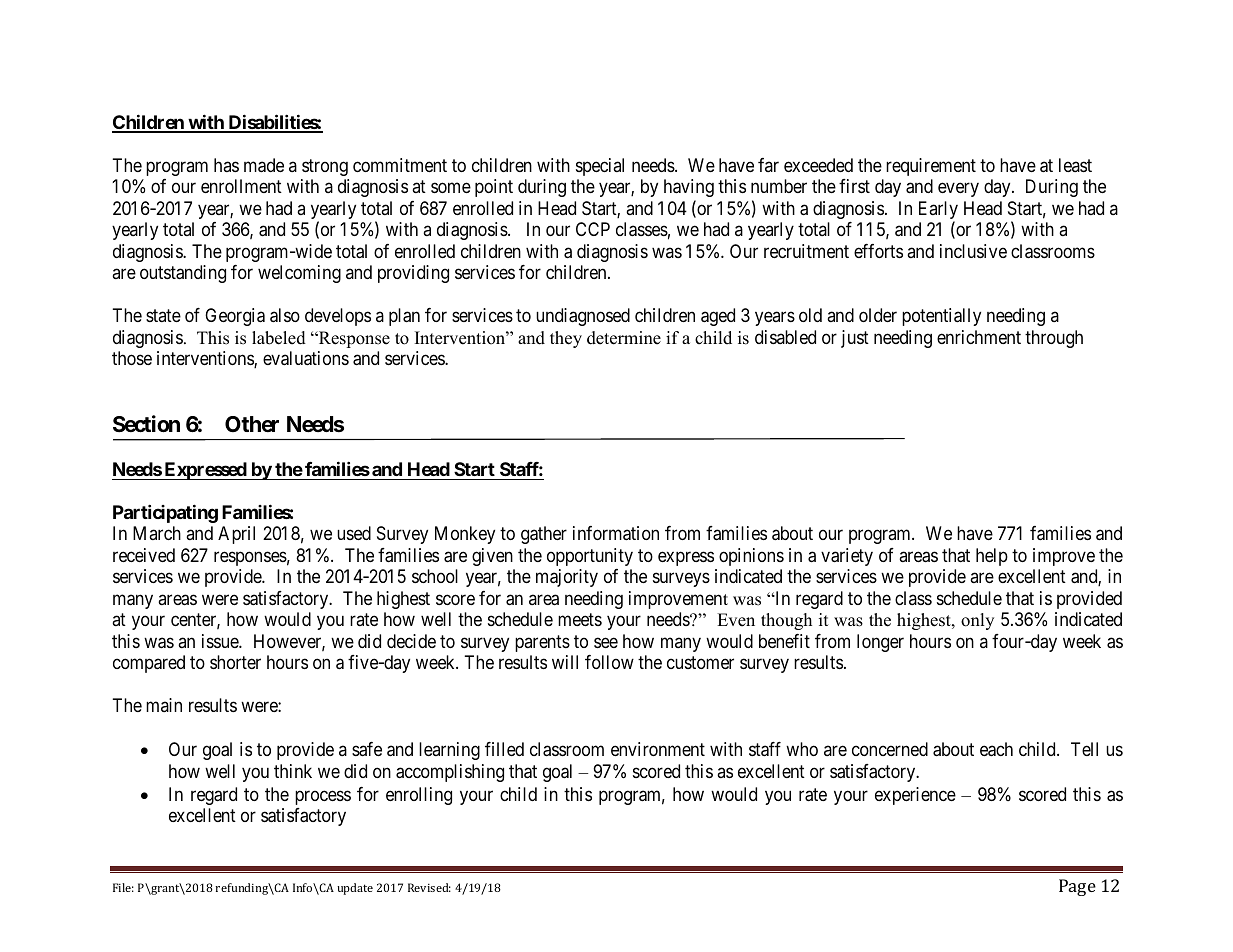 The width and height of the screenshot is (1233, 952). What do you see at coordinates (624, 338) in the screenshot?
I see `determine` at bounding box center [624, 338].
